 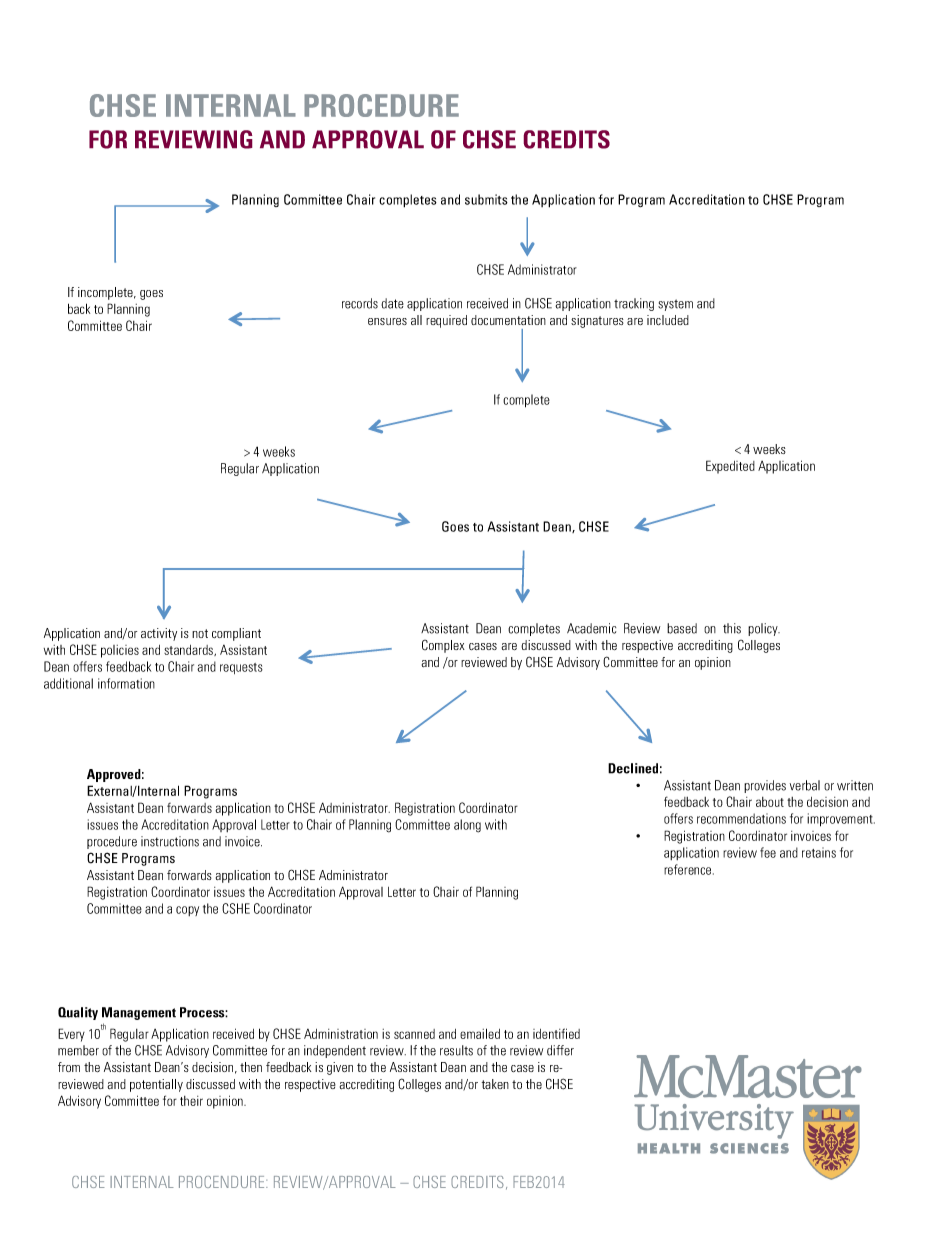 What do you see at coordinates (675, 305) in the page?
I see `system` at bounding box center [675, 305].
